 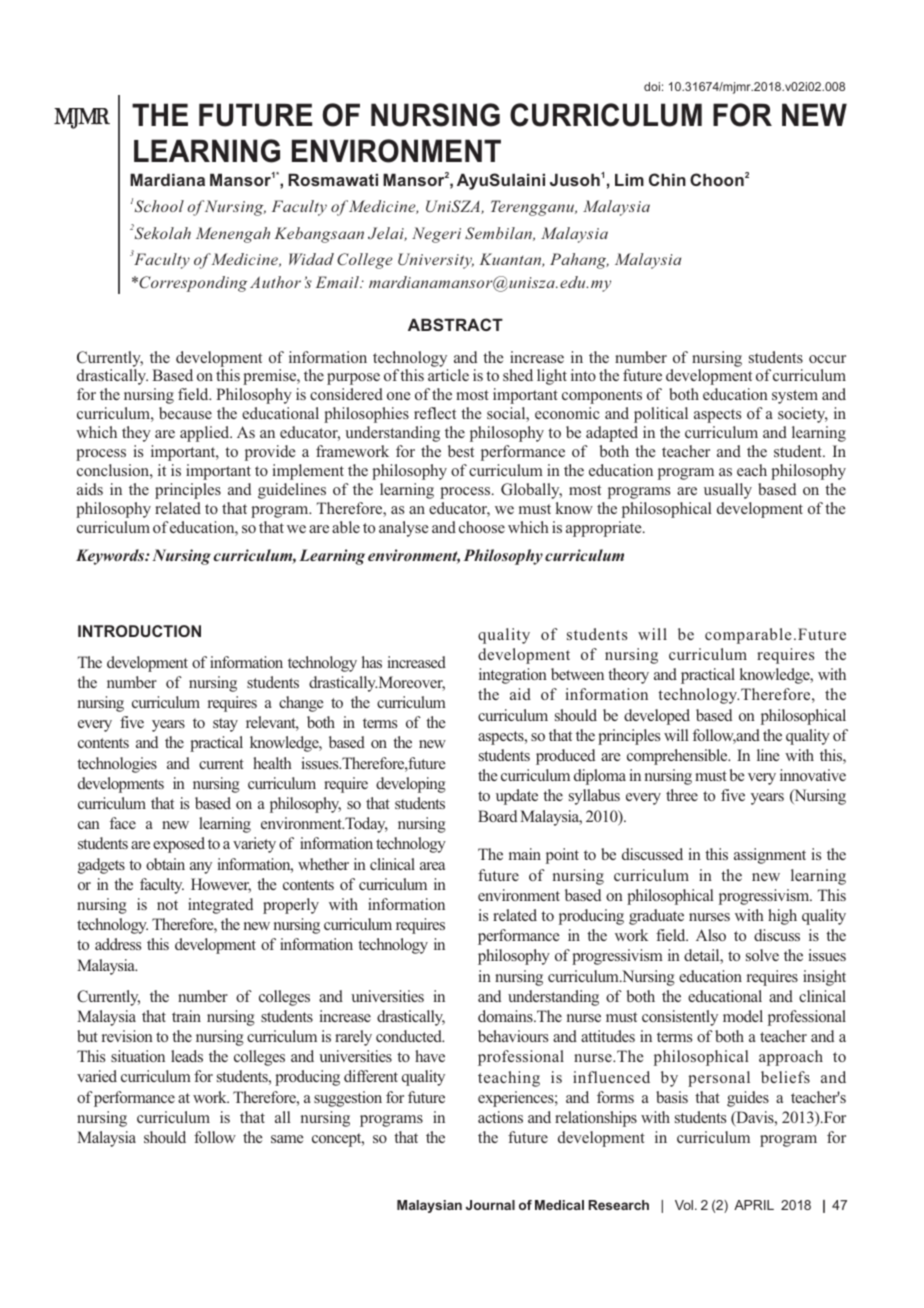 What do you see at coordinates (139, 631) in the document?
I see `INTRODUCTION` at bounding box center [139, 631].
